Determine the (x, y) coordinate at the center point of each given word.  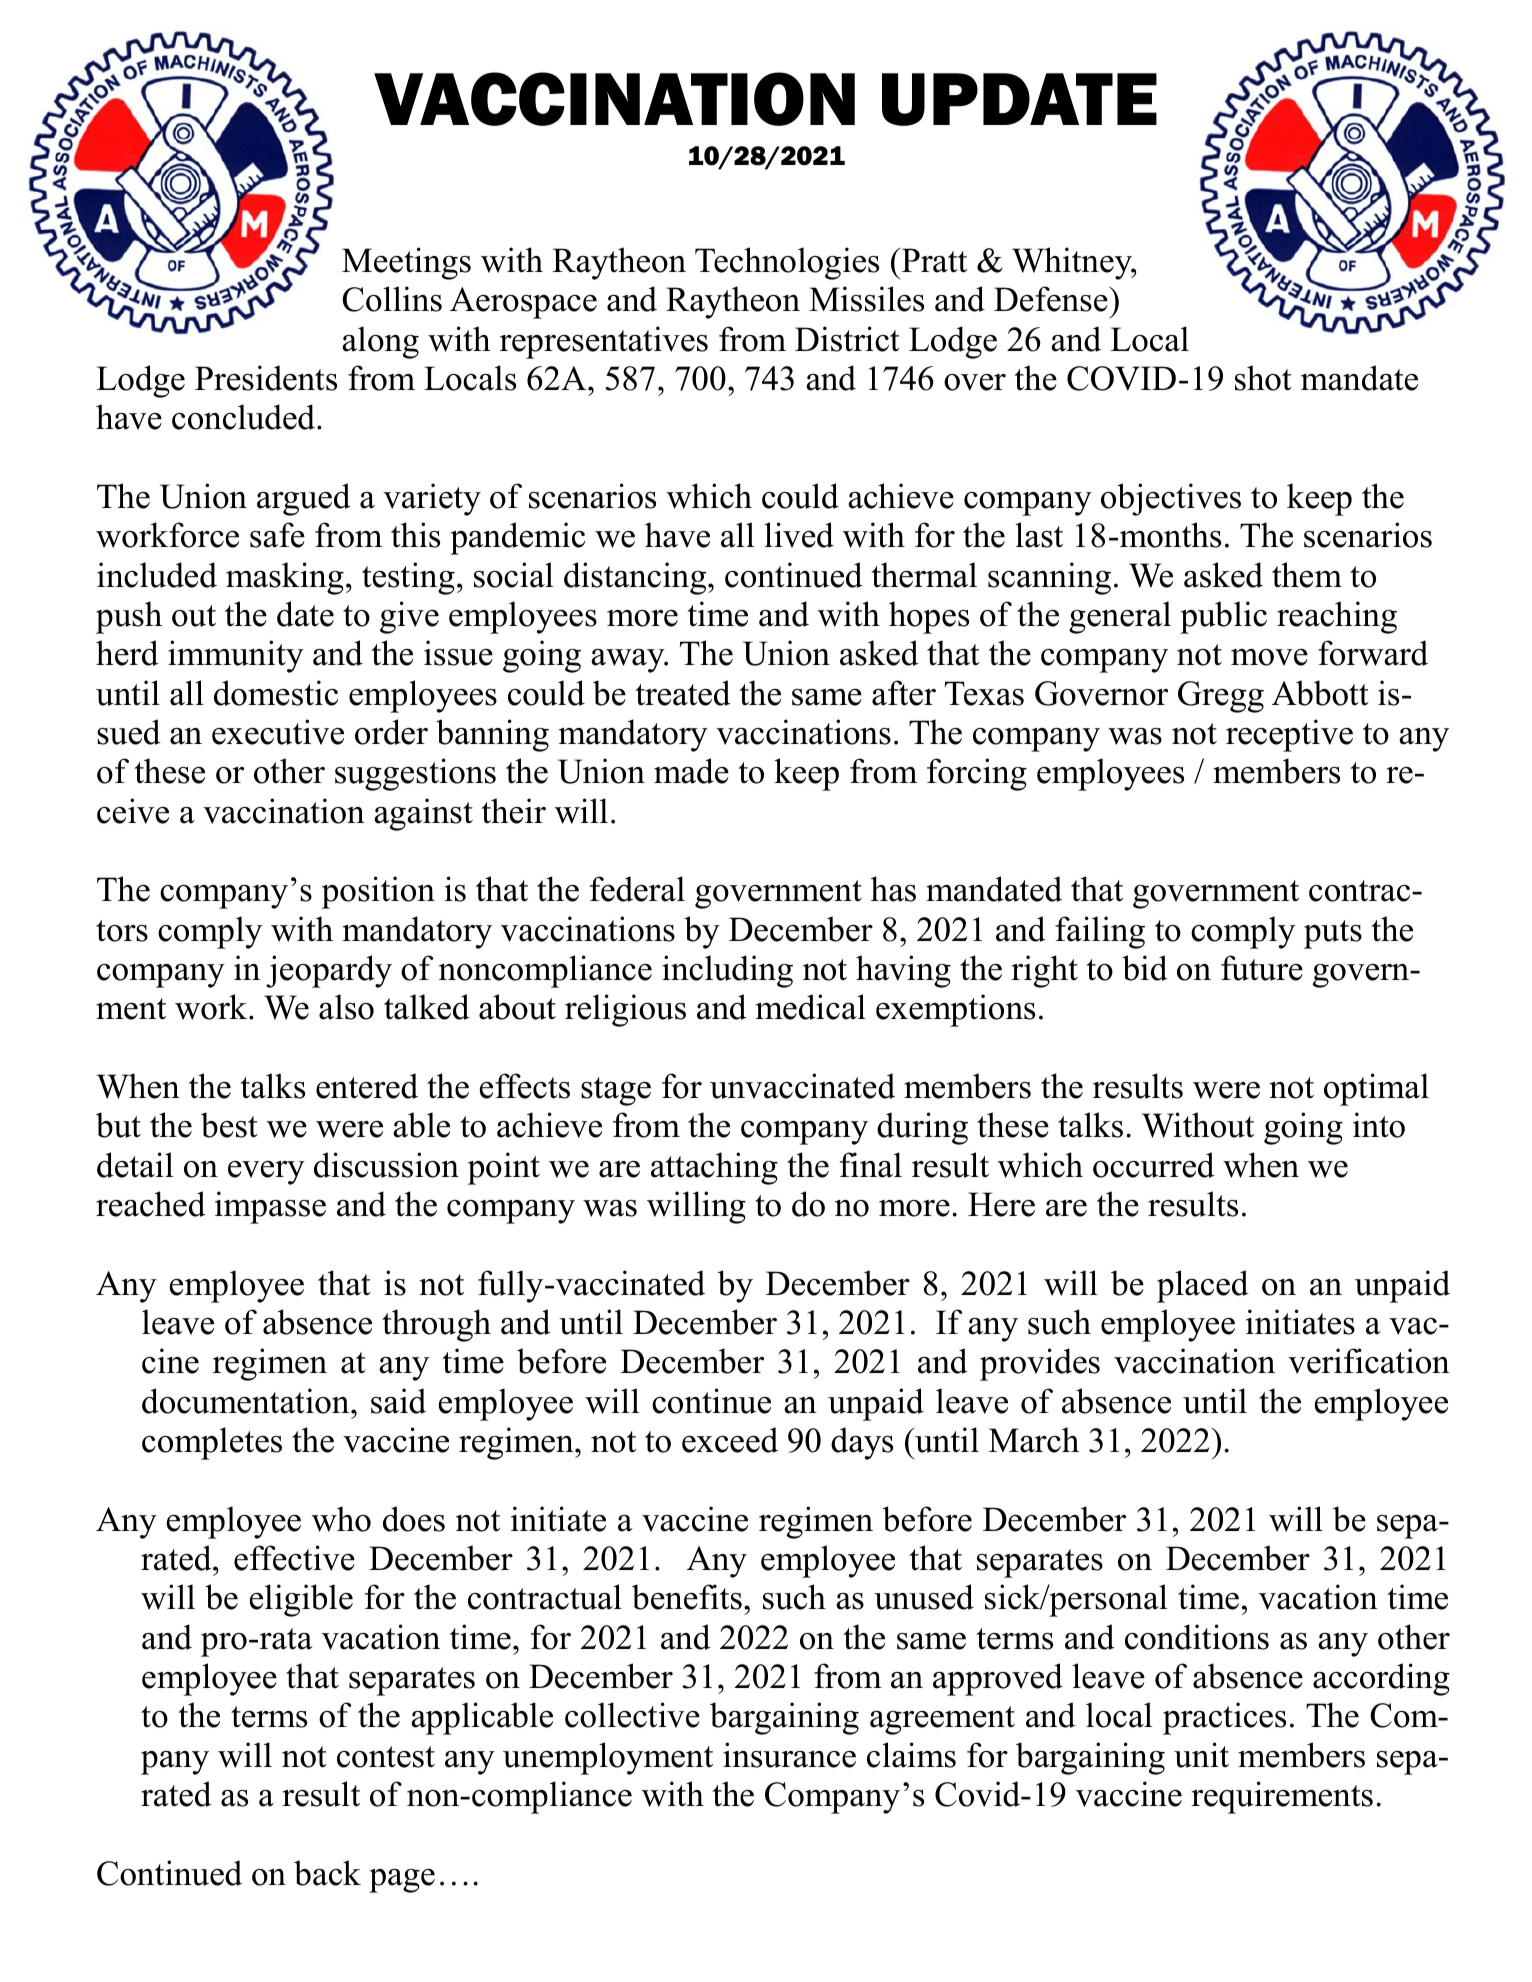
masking (285, 578)
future (1262, 968)
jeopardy (329, 971)
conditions (1197, 1637)
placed (1203, 1286)
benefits (687, 1597)
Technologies (787, 263)
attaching (714, 1168)
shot (1263, 378)
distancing (636, 578)
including (727, 971)
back (327, 1873)
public (1223, 617)
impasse (270, 1207)
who (341, 1519)
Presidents (266, 378)
